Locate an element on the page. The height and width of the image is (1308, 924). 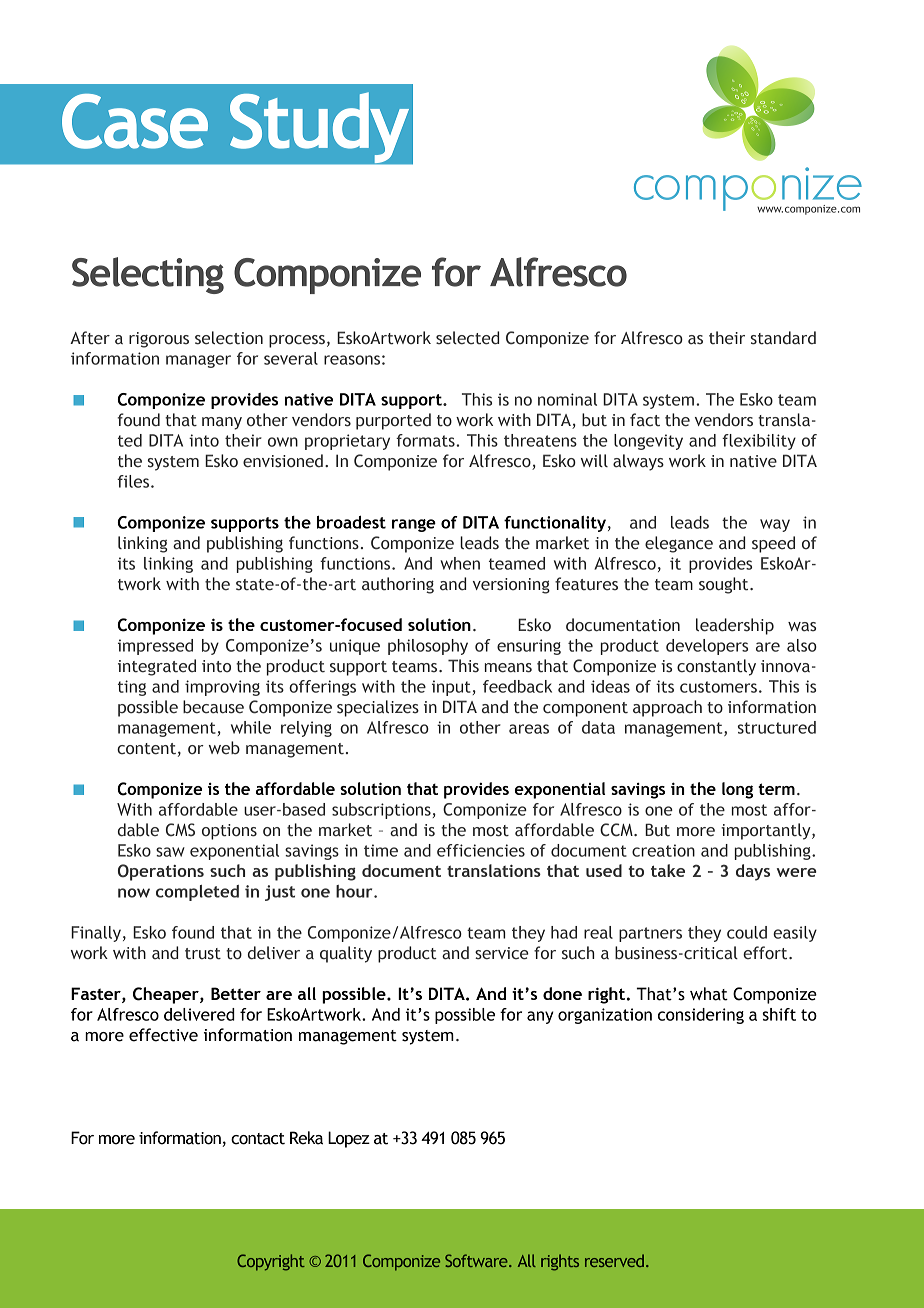
contact is located at coordinates (258, 1139).
